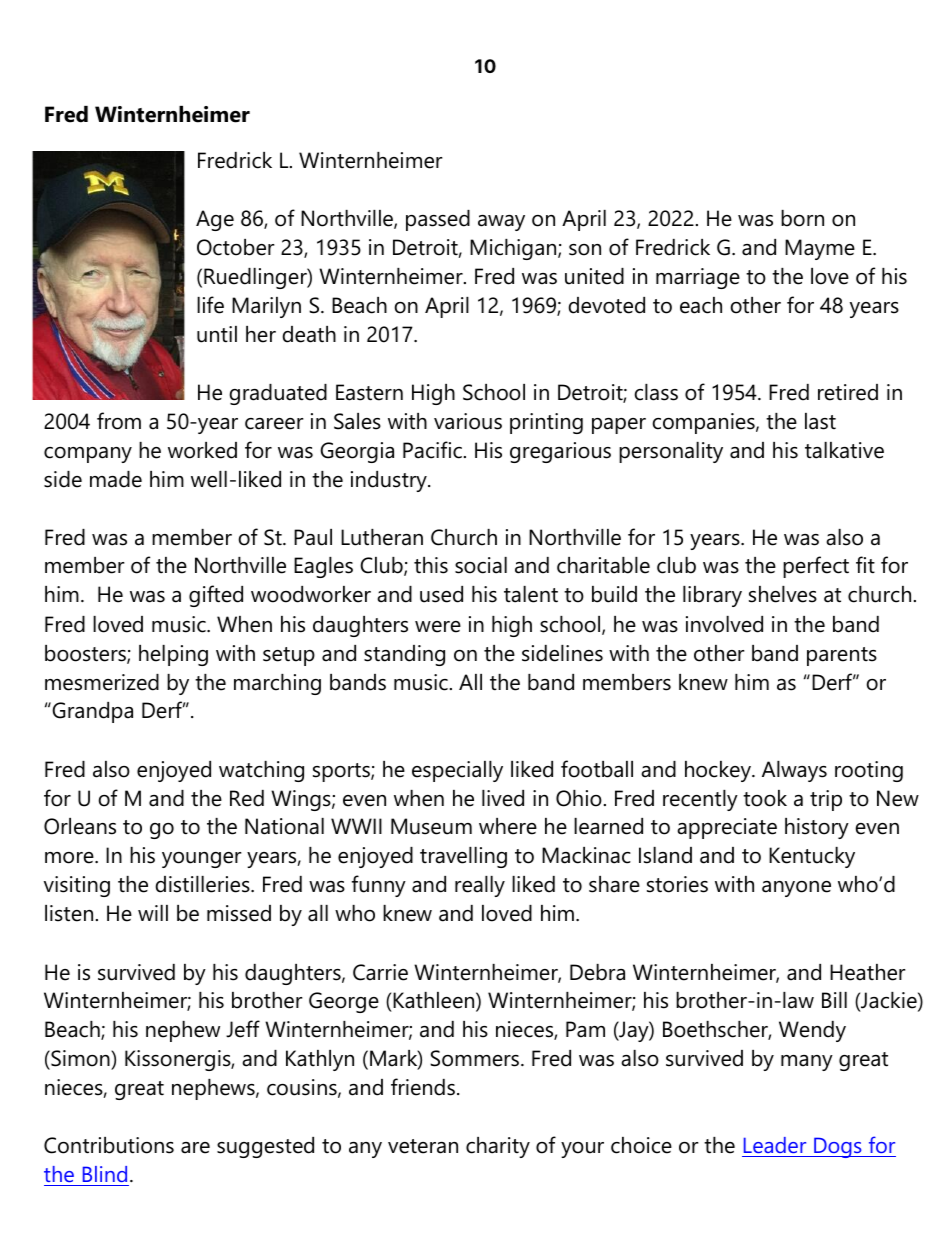  Describe the element at coordinates (677, 884) in the screenshot. I see `stories` at that location.
